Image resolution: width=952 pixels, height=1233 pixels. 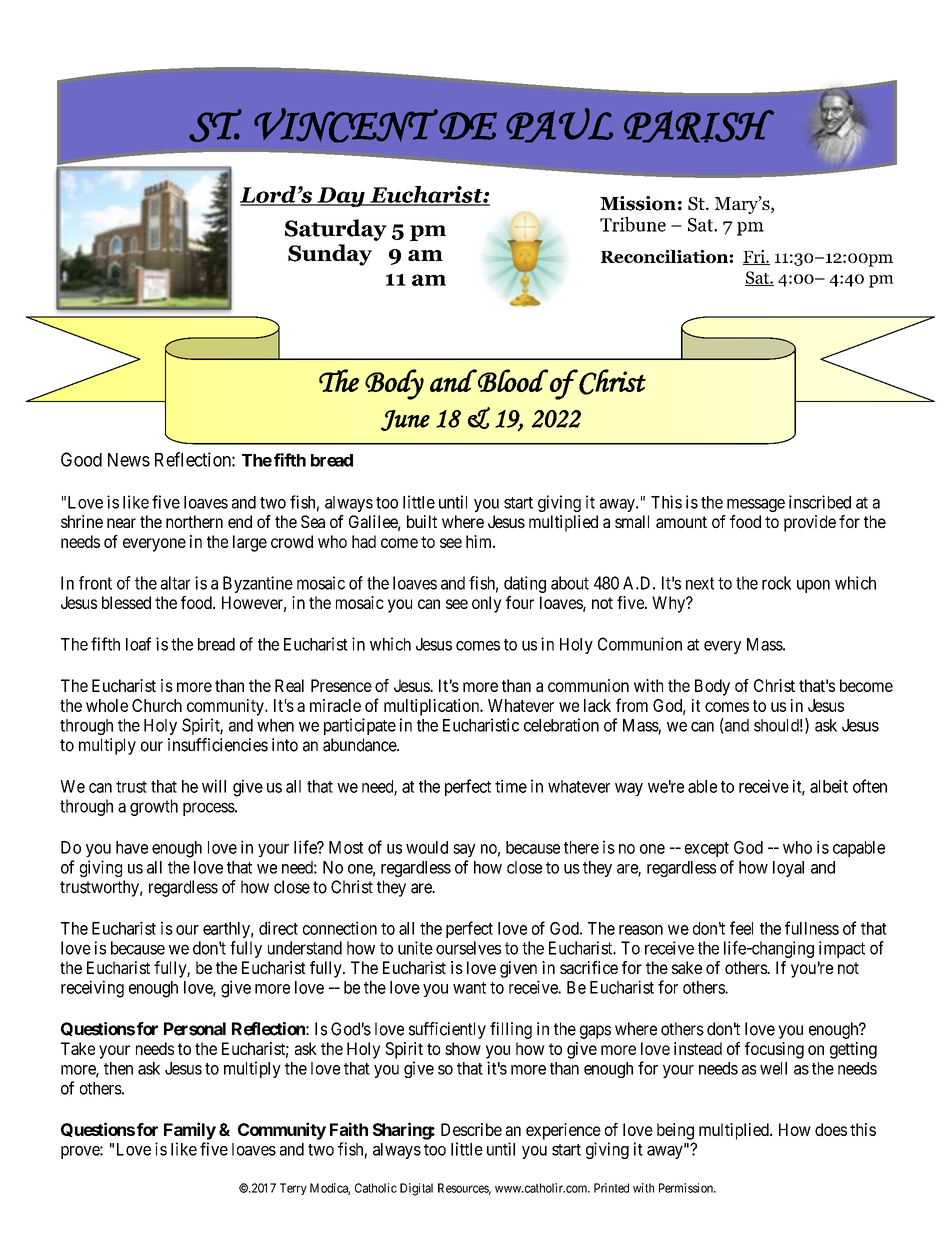 I want to click on Saturday, so click(x=336, y=230).
